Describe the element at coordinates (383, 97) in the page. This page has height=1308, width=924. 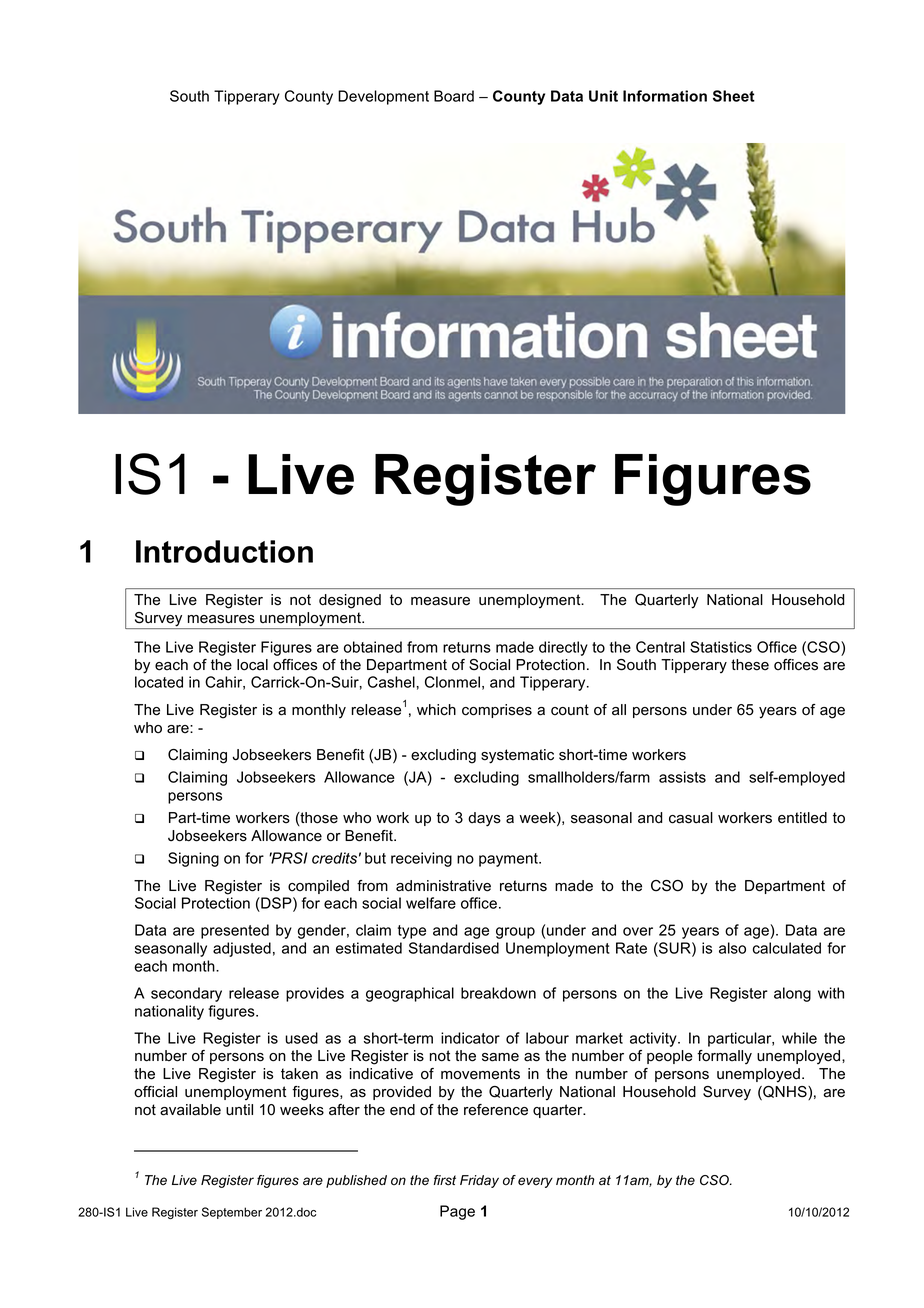
I see `Development` at that location.
